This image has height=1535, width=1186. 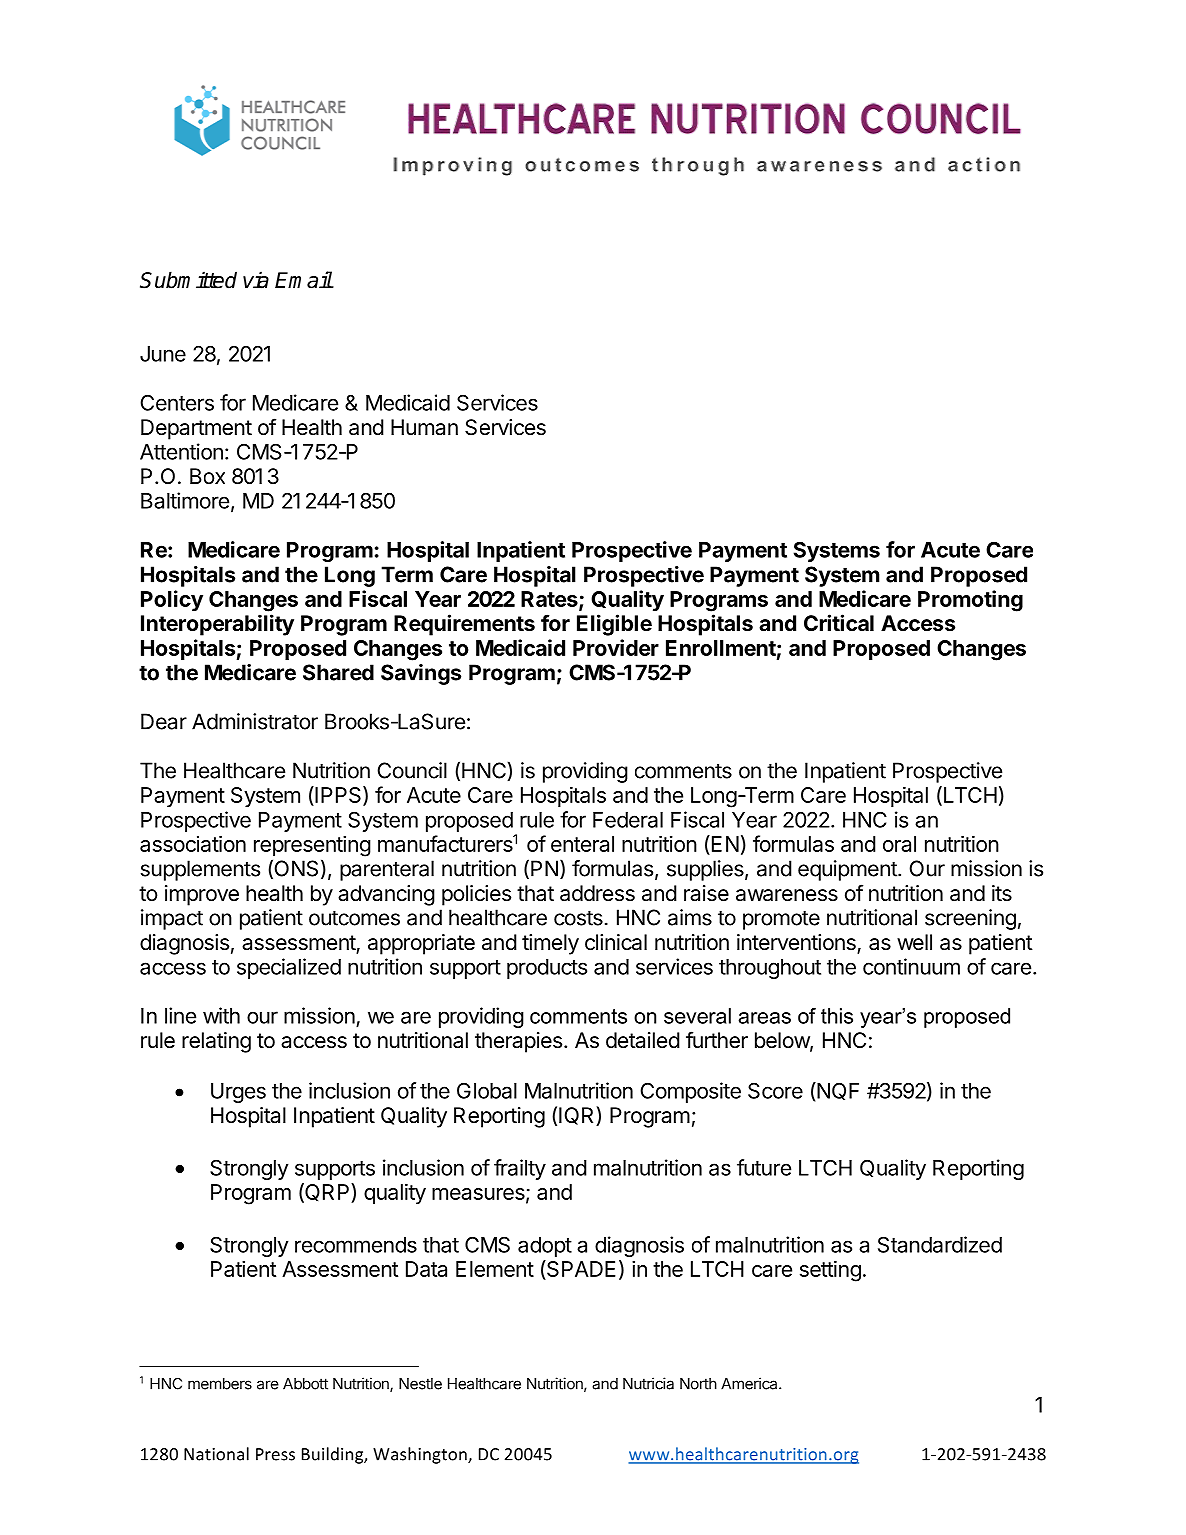 I want to click on frailty, so click(x=520, y=1169).
